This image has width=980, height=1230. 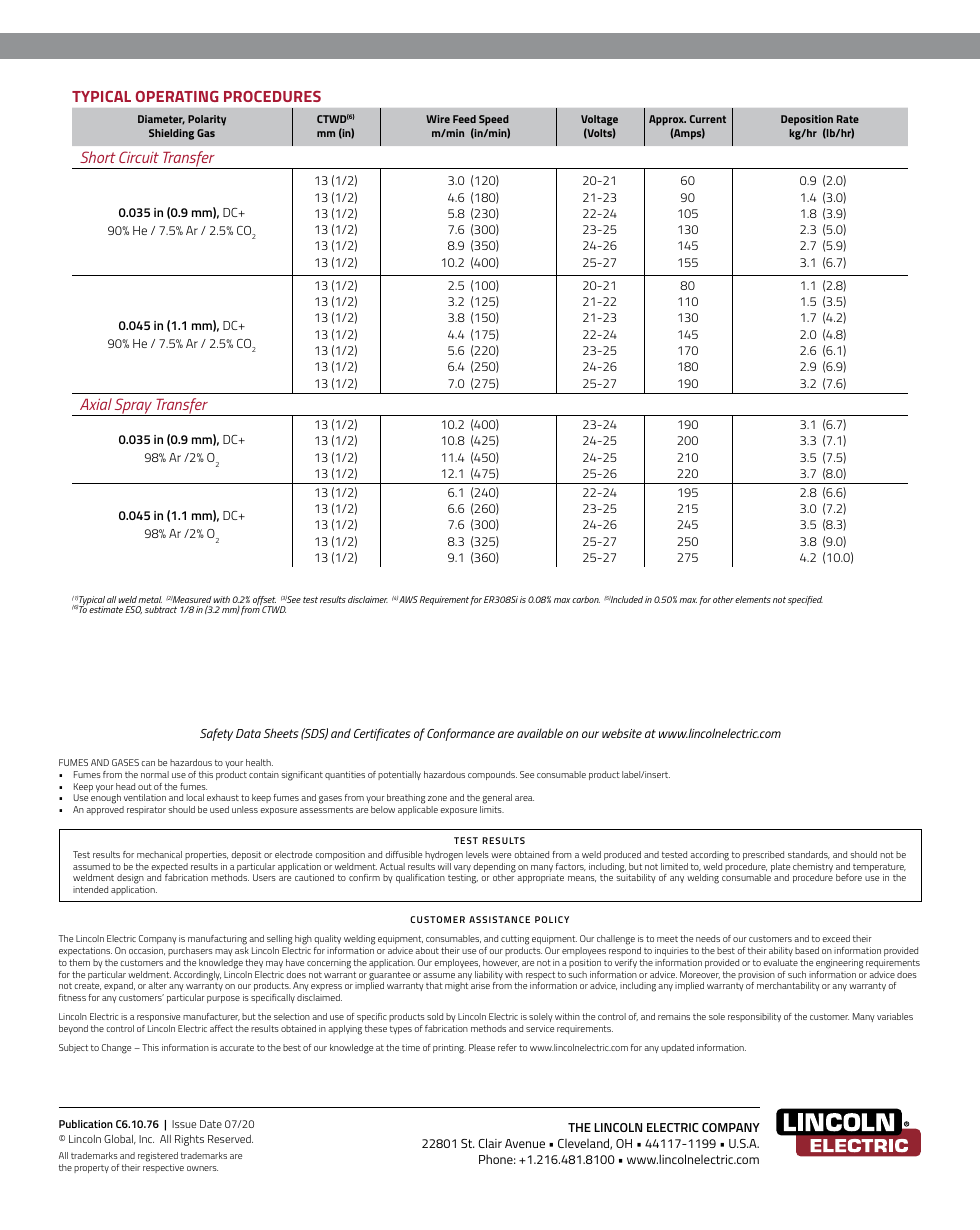 I want to click on Rights, so click(x=189, y=1140).
